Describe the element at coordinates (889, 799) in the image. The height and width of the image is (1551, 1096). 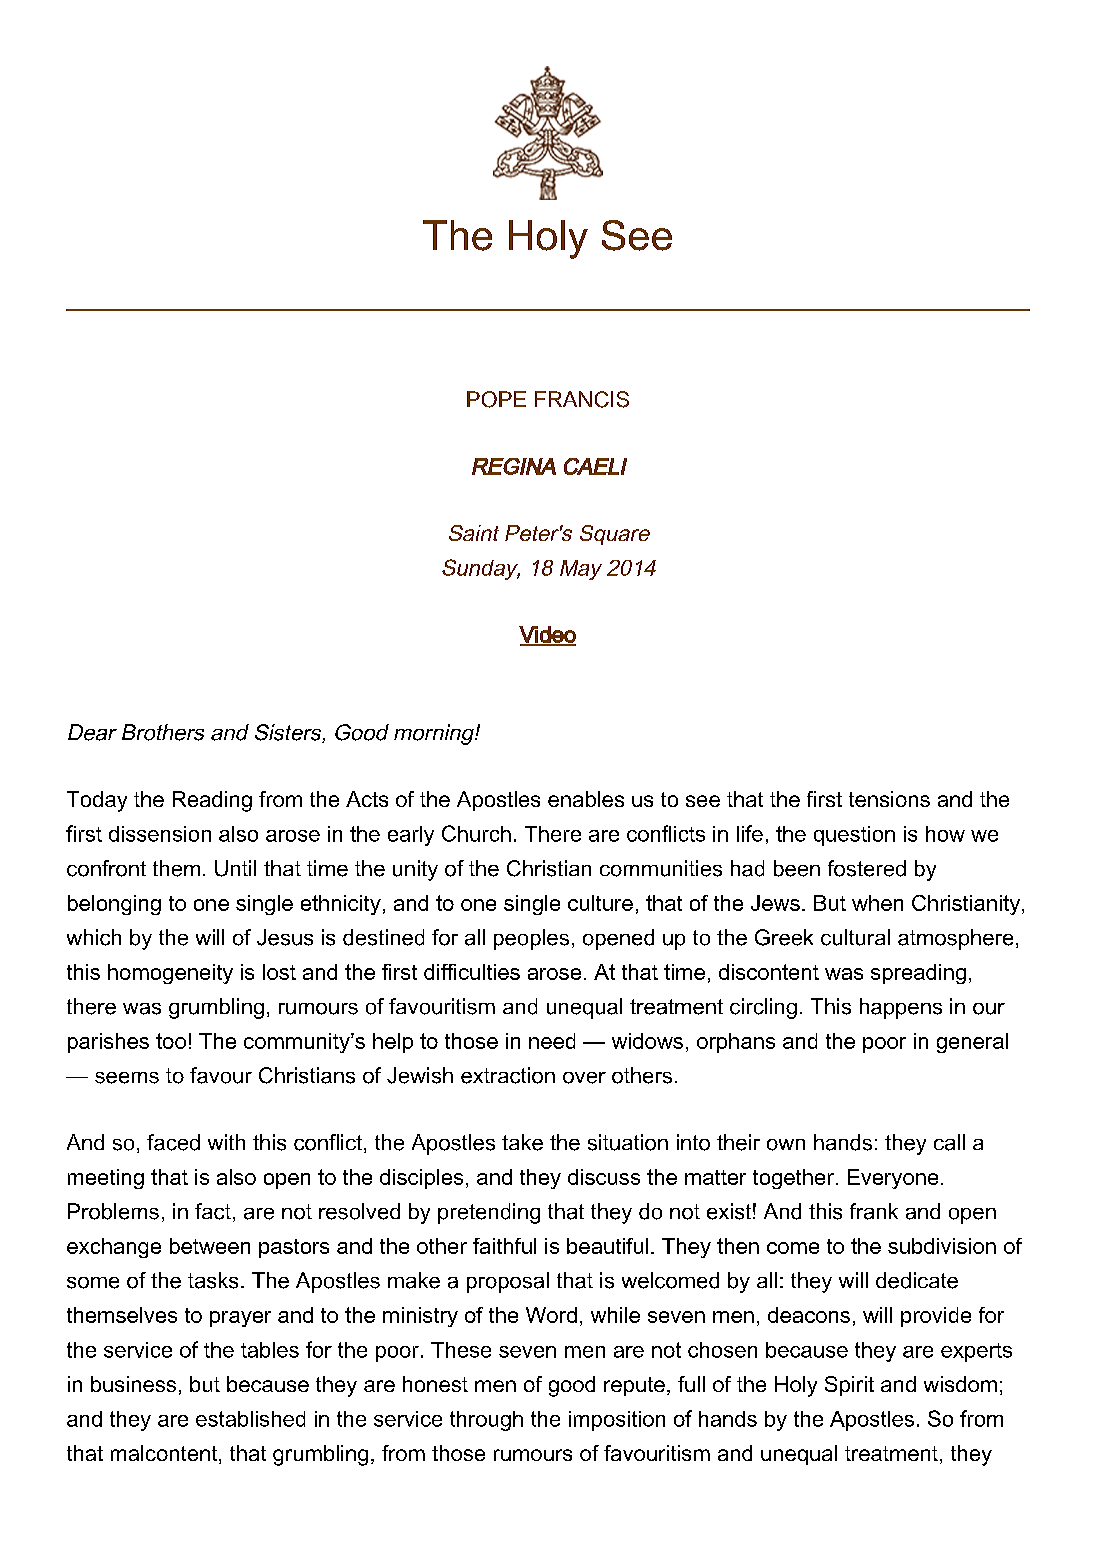
I see `tensions` at that location.
